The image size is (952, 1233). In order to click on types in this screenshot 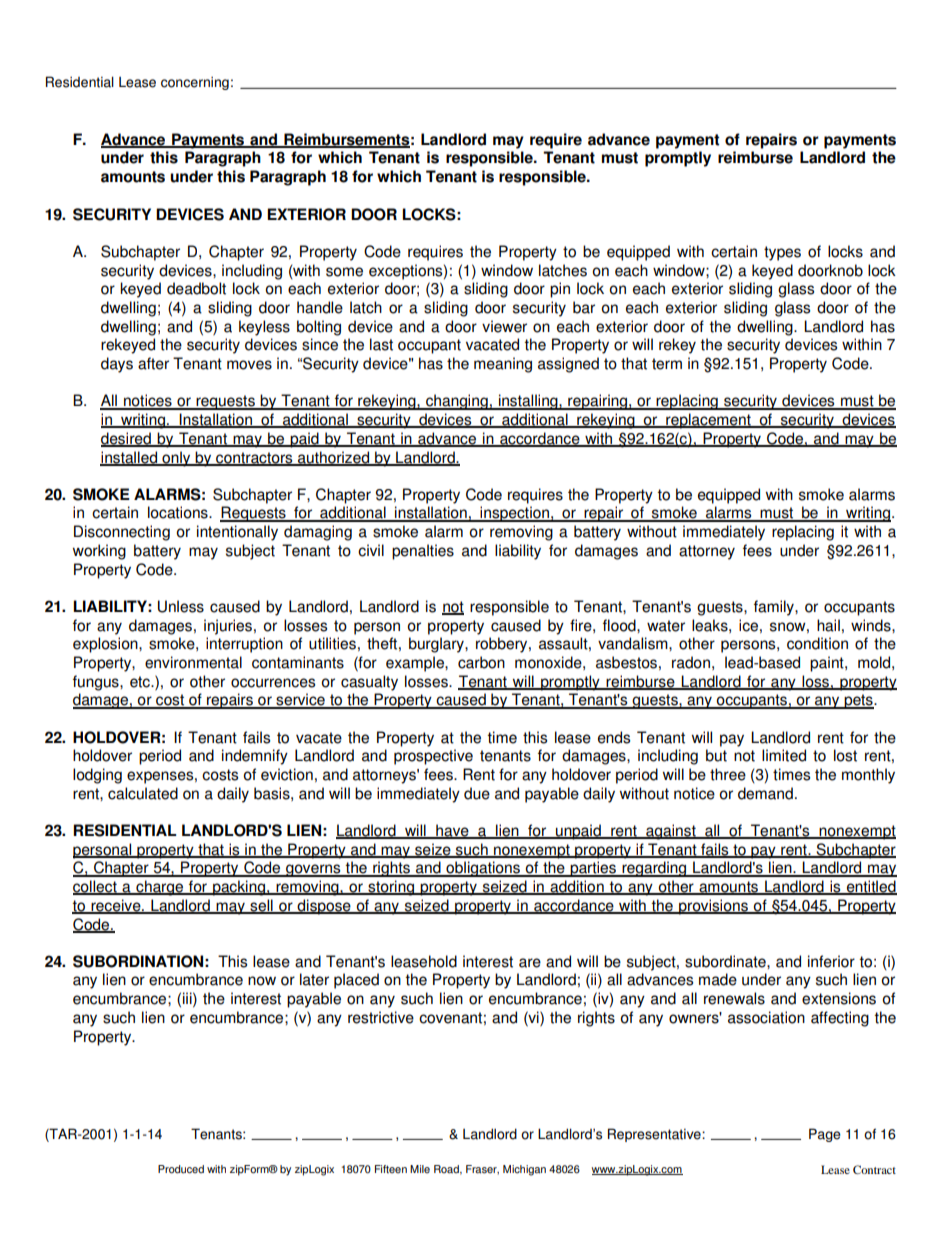, I will do `click(782, 253)`.
